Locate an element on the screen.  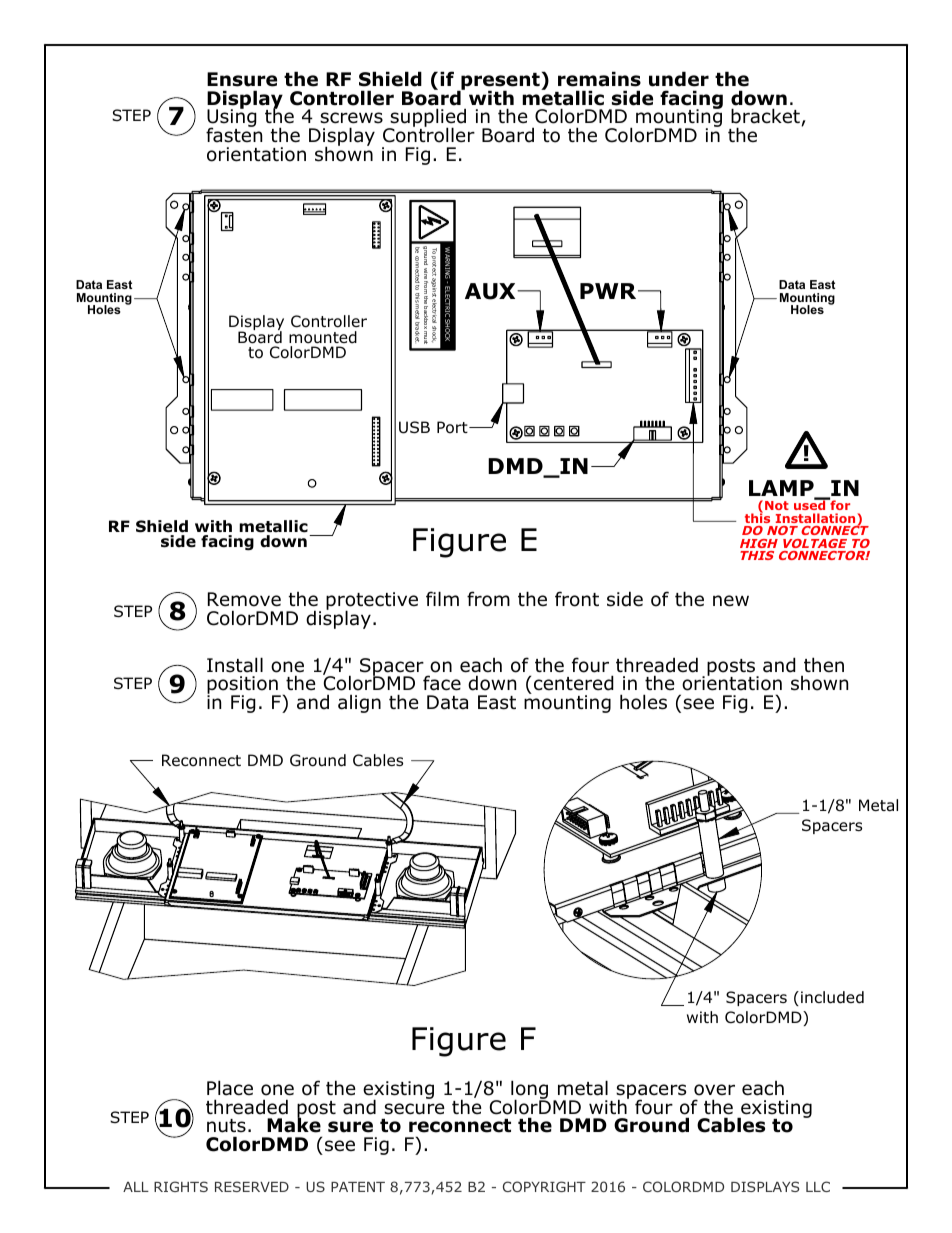
Port is located at coordinates (453, 427).
